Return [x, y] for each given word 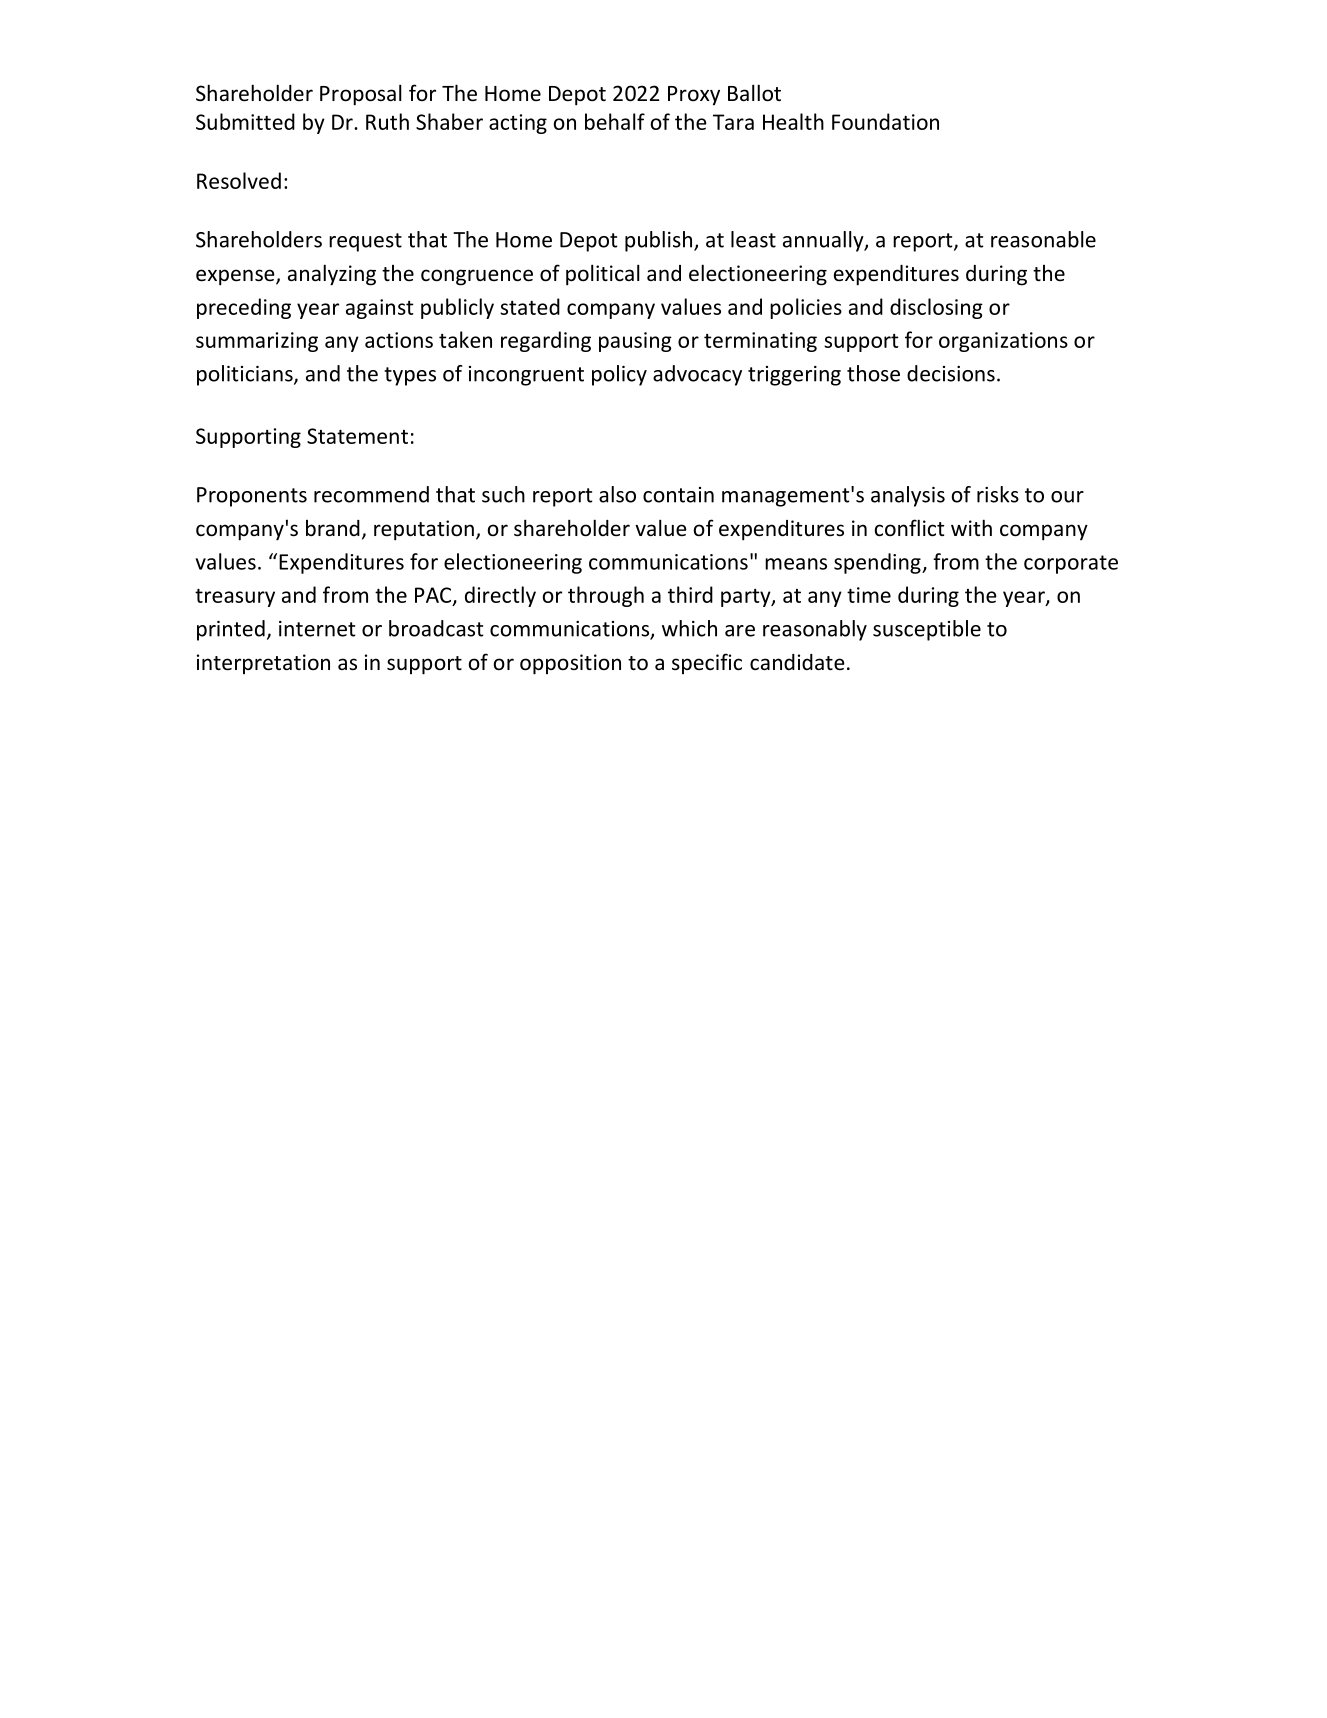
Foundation [885, 121]
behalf [615, 121]
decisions [951, 373]
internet [317, 629]
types [410, 376]
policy [619, 375]
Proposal [361, 95]
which [689, 628]
